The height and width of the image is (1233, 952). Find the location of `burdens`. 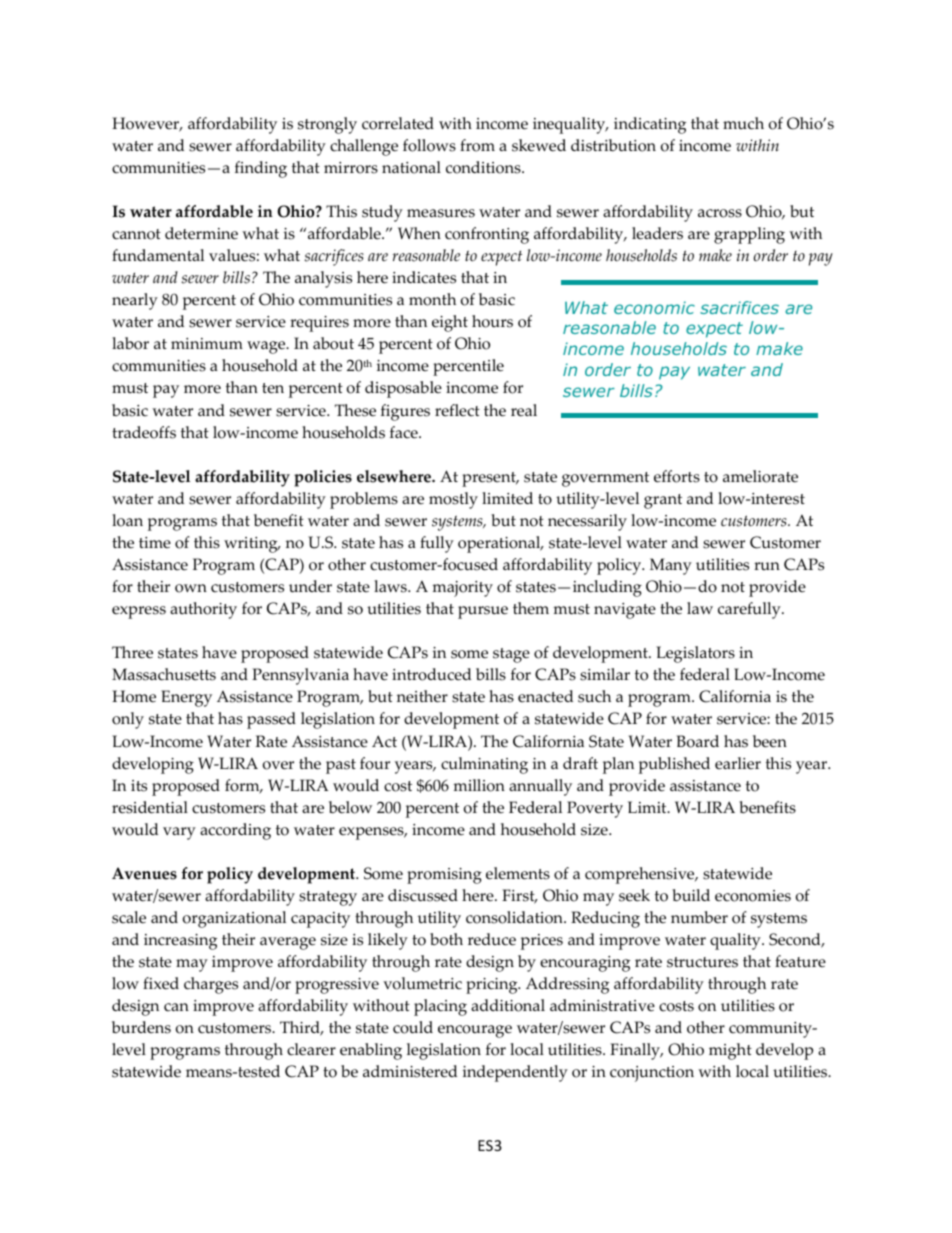

burdens is located at coordinates (141, 1027).
